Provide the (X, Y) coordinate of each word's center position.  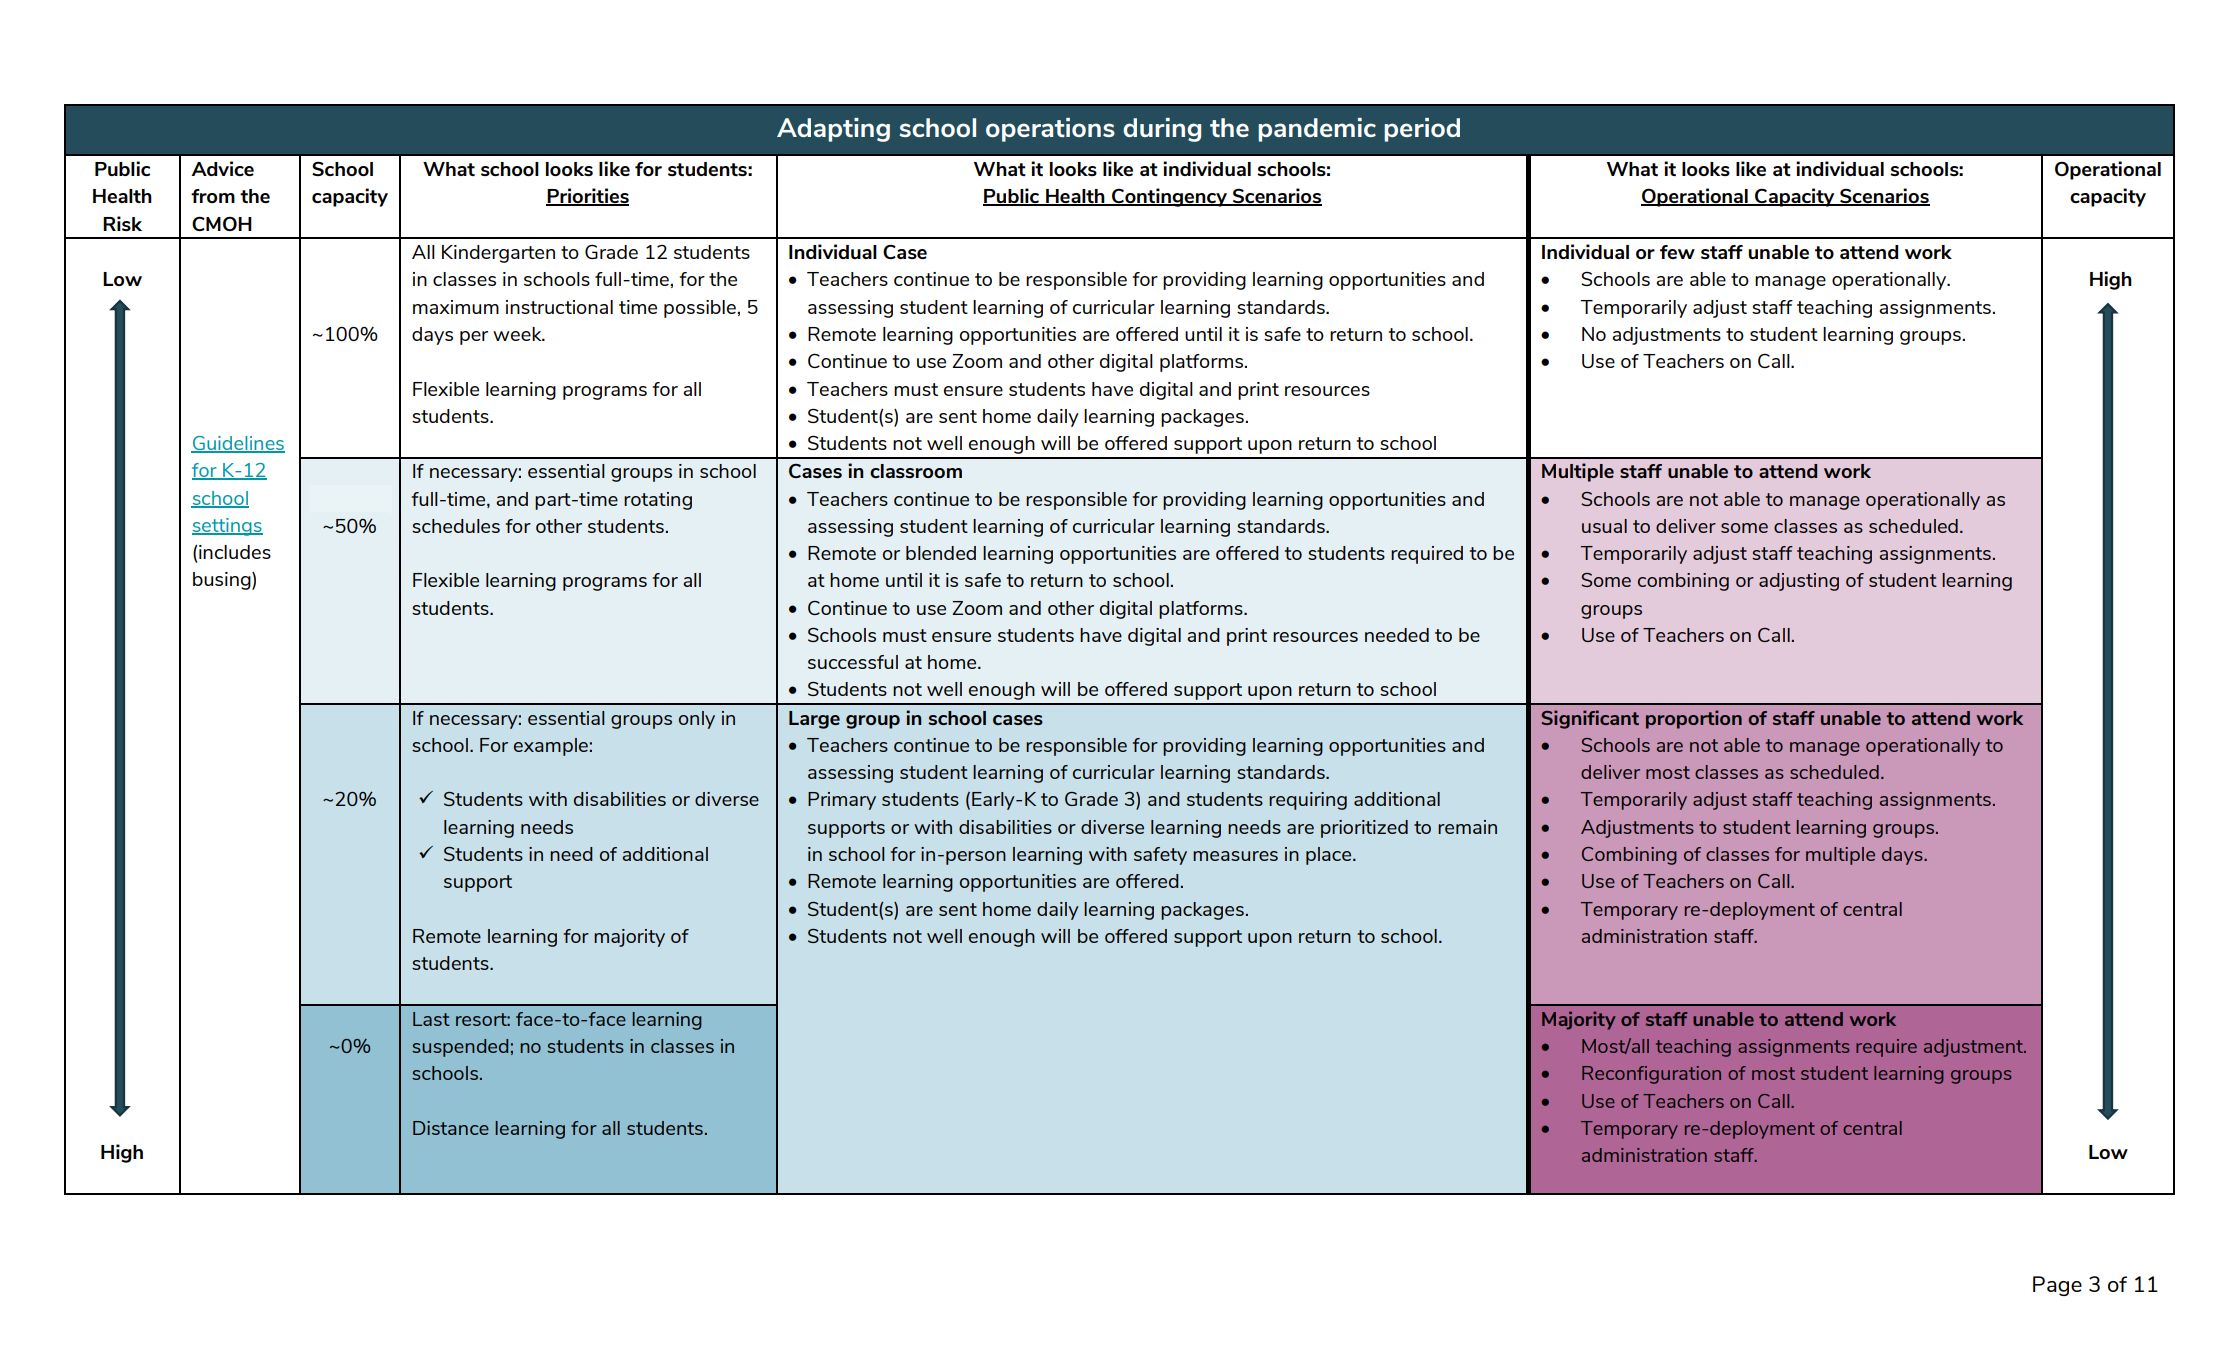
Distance (451, 1128)
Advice (222, 168)
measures (1235, 856)
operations (1050, 130)
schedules (456, 526)
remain (1467, 827)
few (1677, 252)
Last (431, 1019)
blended (941, 553)
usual (1604, 526)
